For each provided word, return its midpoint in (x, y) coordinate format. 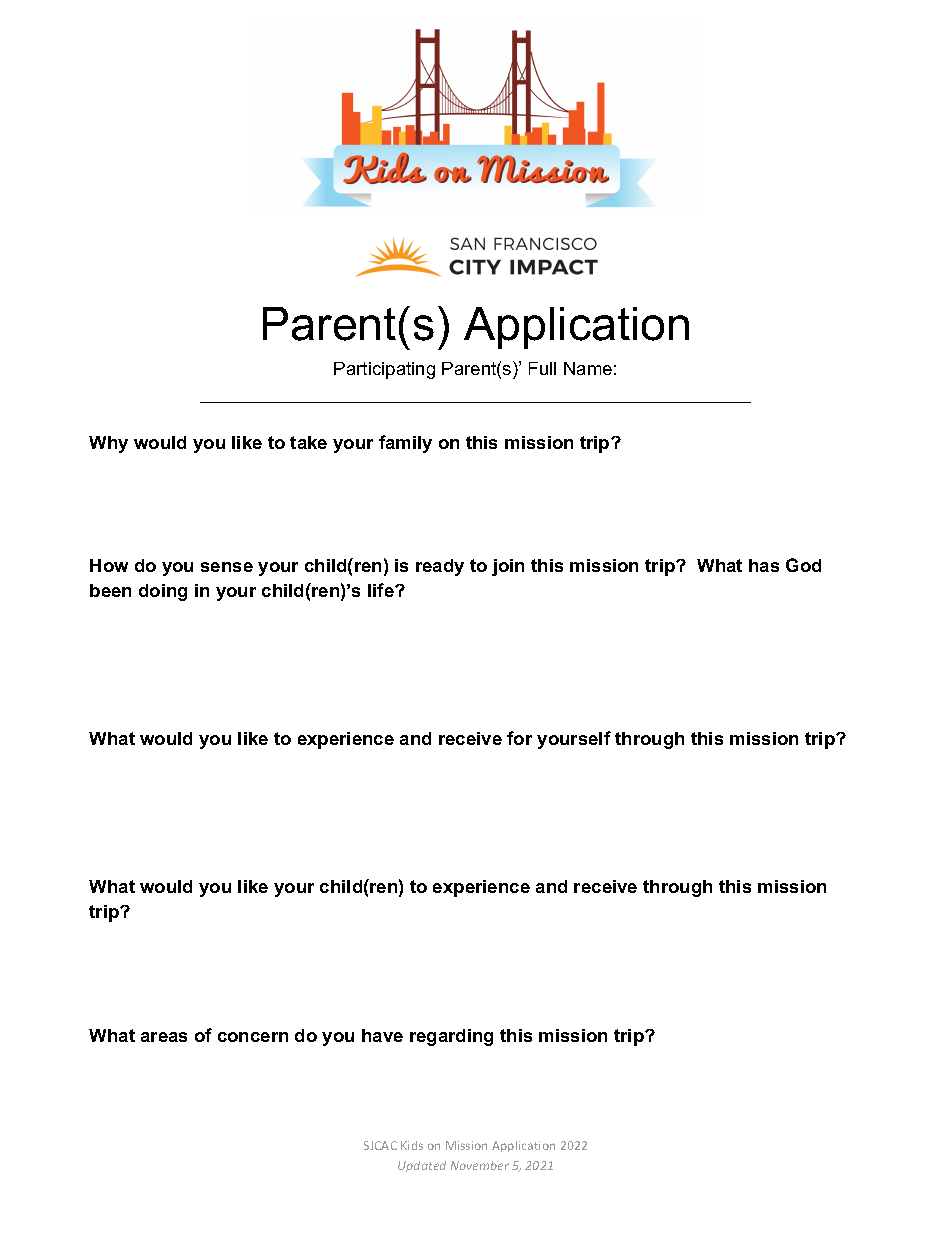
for (519, 738)
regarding (451, 1037)
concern (253, 1037)
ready (440, 567)
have (382, 1035)
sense (227, 567)
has (764, 565)
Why (108, 444)
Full (542, 368)
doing (163, 592)
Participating (384, 370)
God (803, 565)
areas (164, 1037)
